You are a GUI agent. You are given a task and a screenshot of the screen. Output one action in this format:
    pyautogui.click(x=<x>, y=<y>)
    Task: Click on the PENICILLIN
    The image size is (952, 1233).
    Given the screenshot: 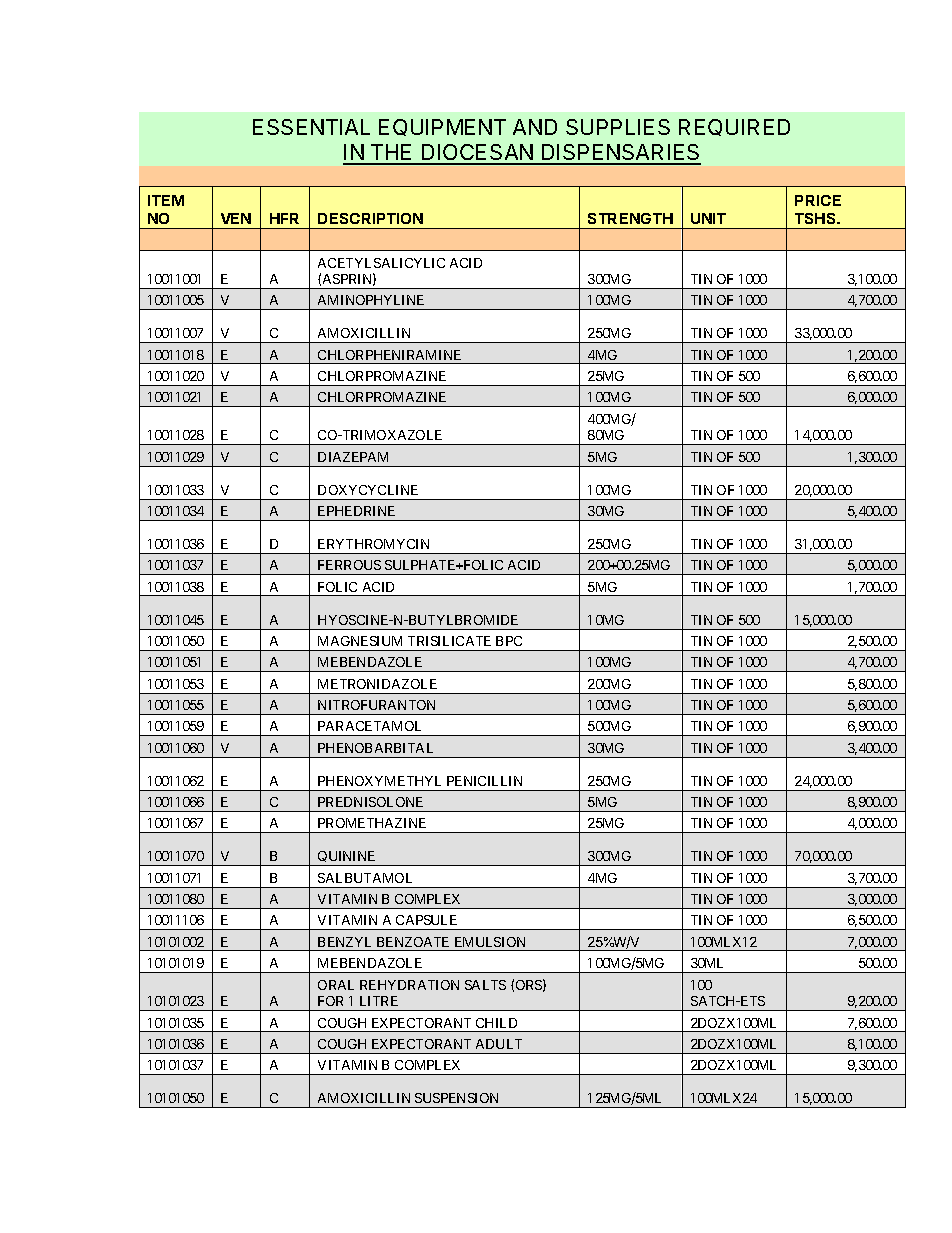 What is the action you would take?
    pyautogui.click(x=484, y=781)
